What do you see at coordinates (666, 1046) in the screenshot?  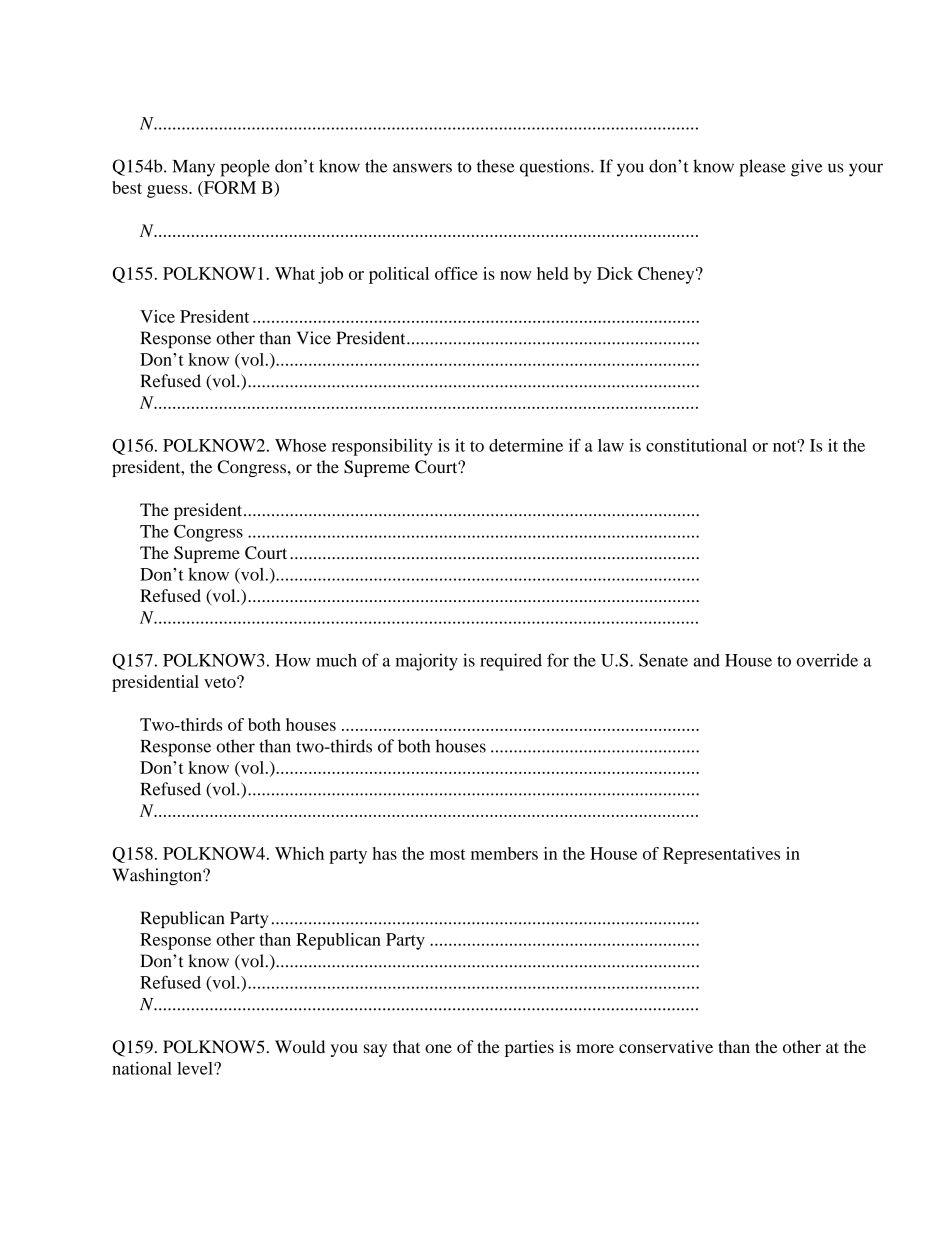 I see `conservative` at bounding box center [666, 1046].
